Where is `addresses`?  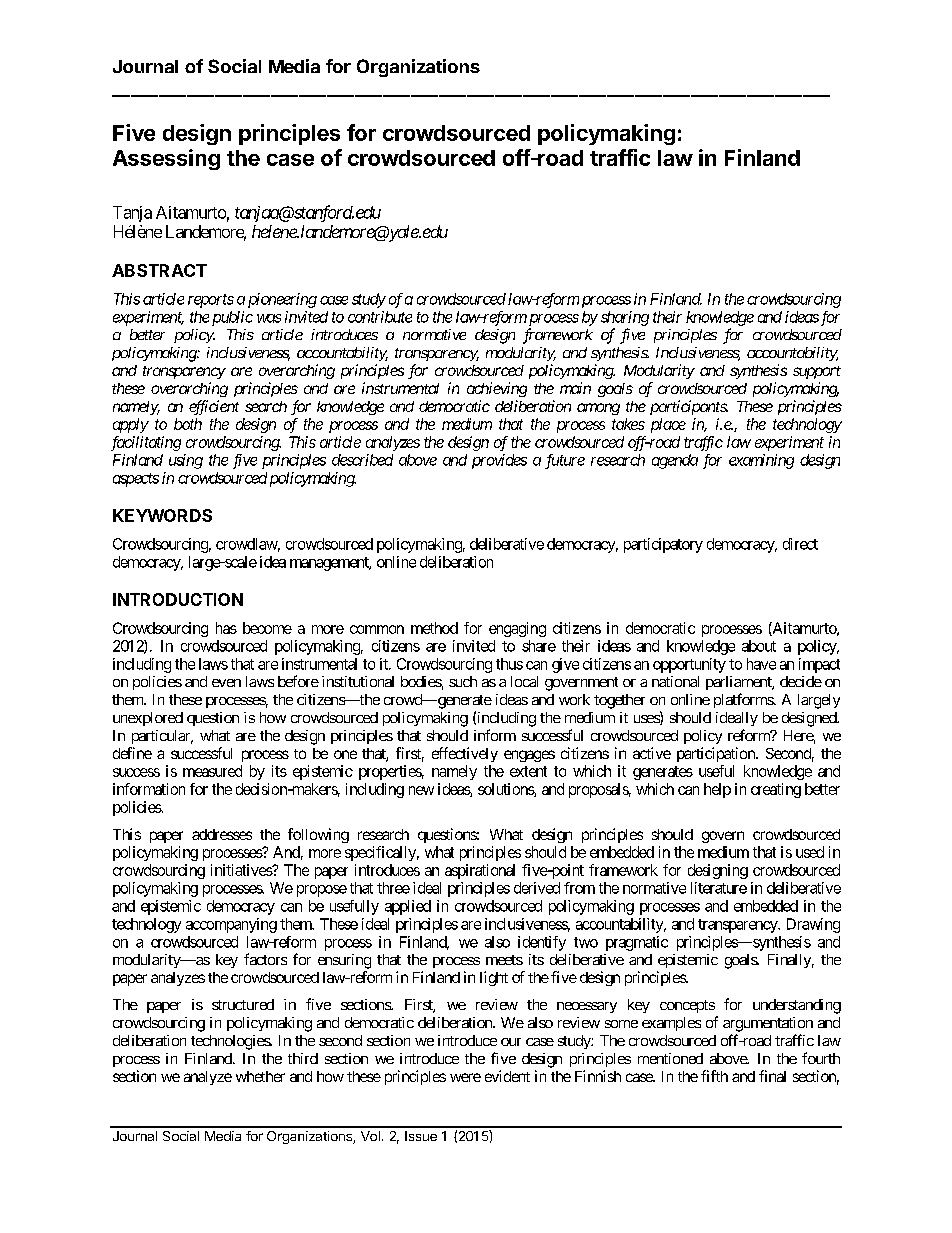
addresses is located at coordinates (222, 834).
